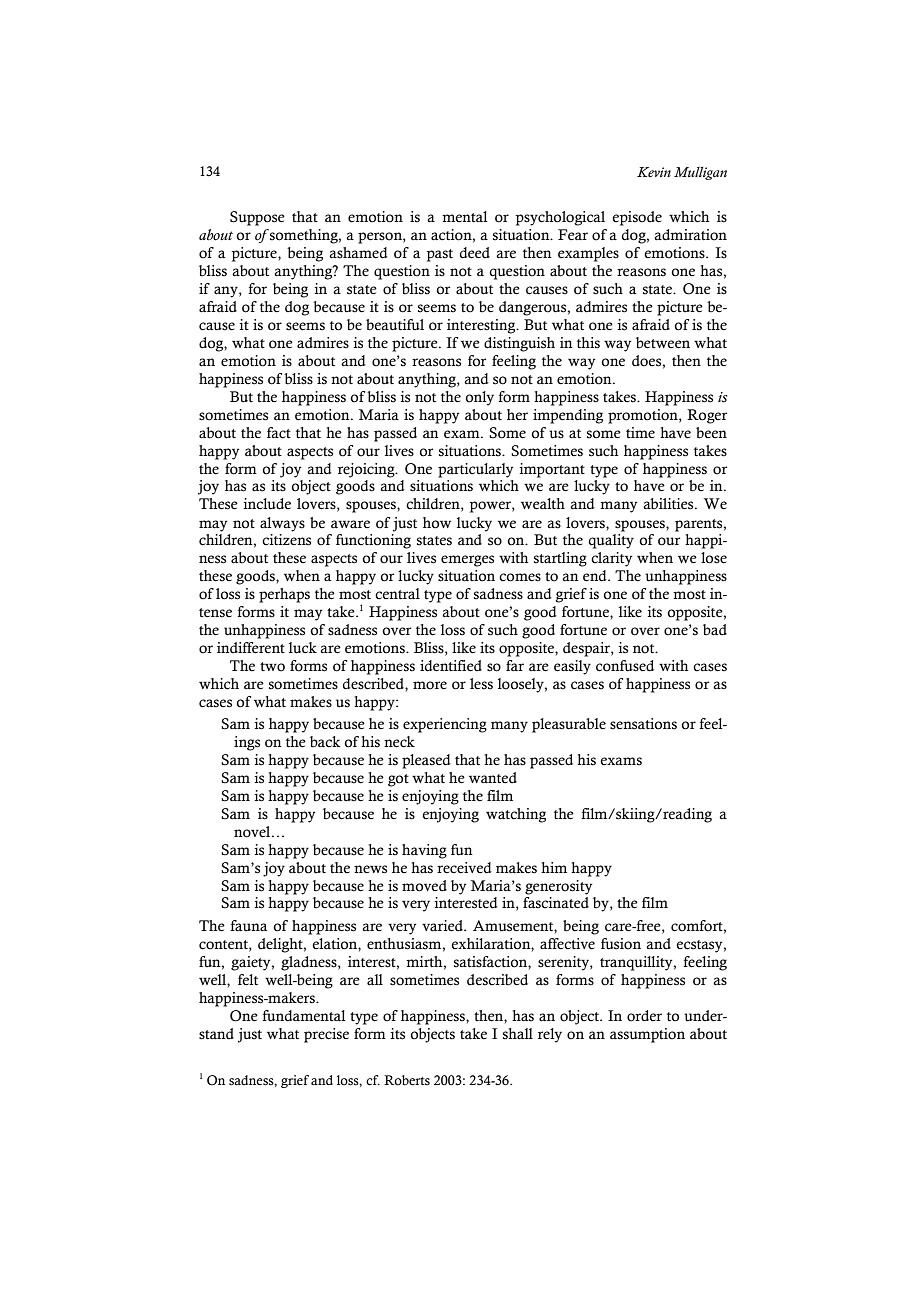  What do you see at coordinates (284, 595) in the image?
I see `perhaps` at bounding box center [284, 595].
